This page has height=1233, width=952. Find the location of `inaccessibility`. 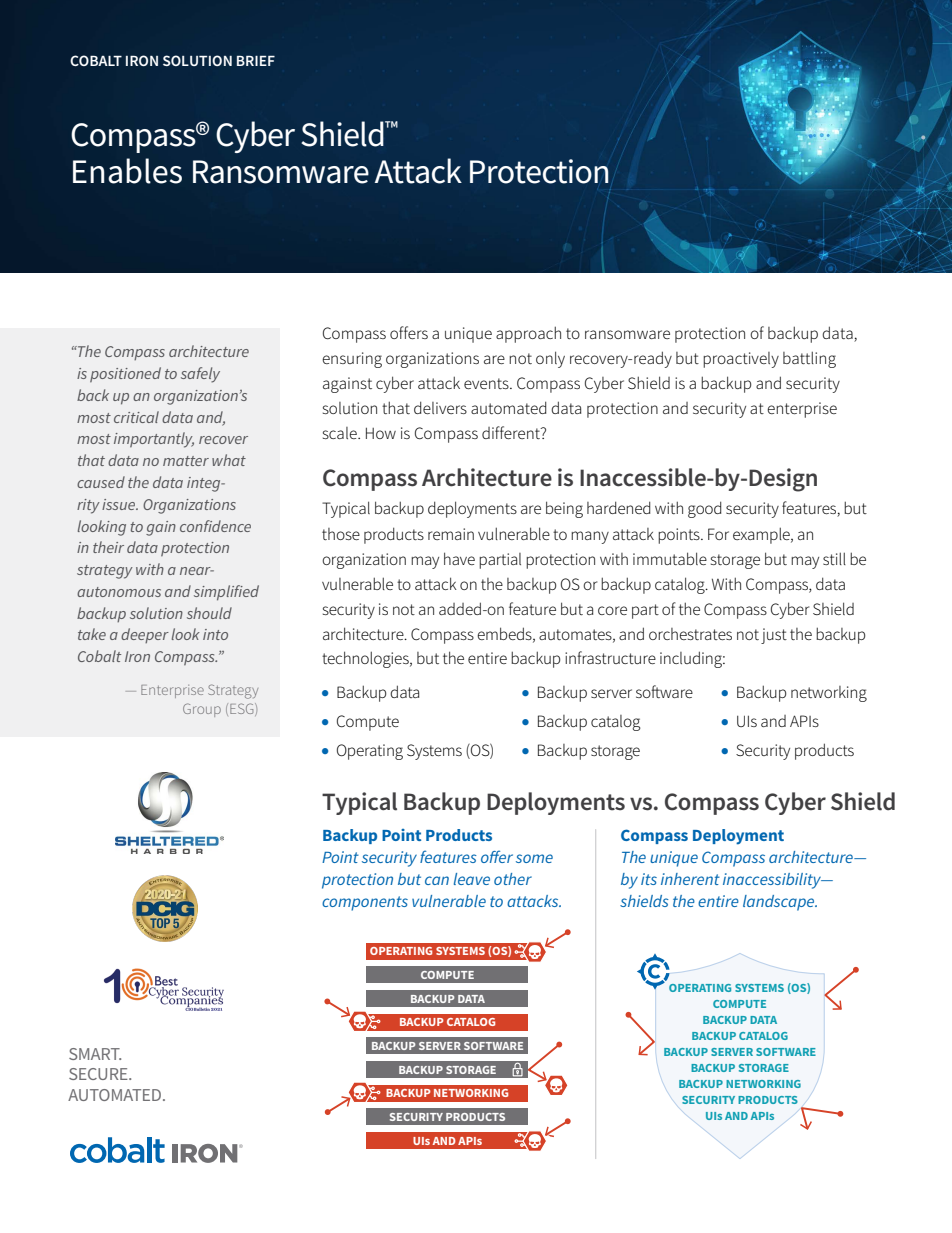

inaccessibility is located at coordinates (773, 881).
